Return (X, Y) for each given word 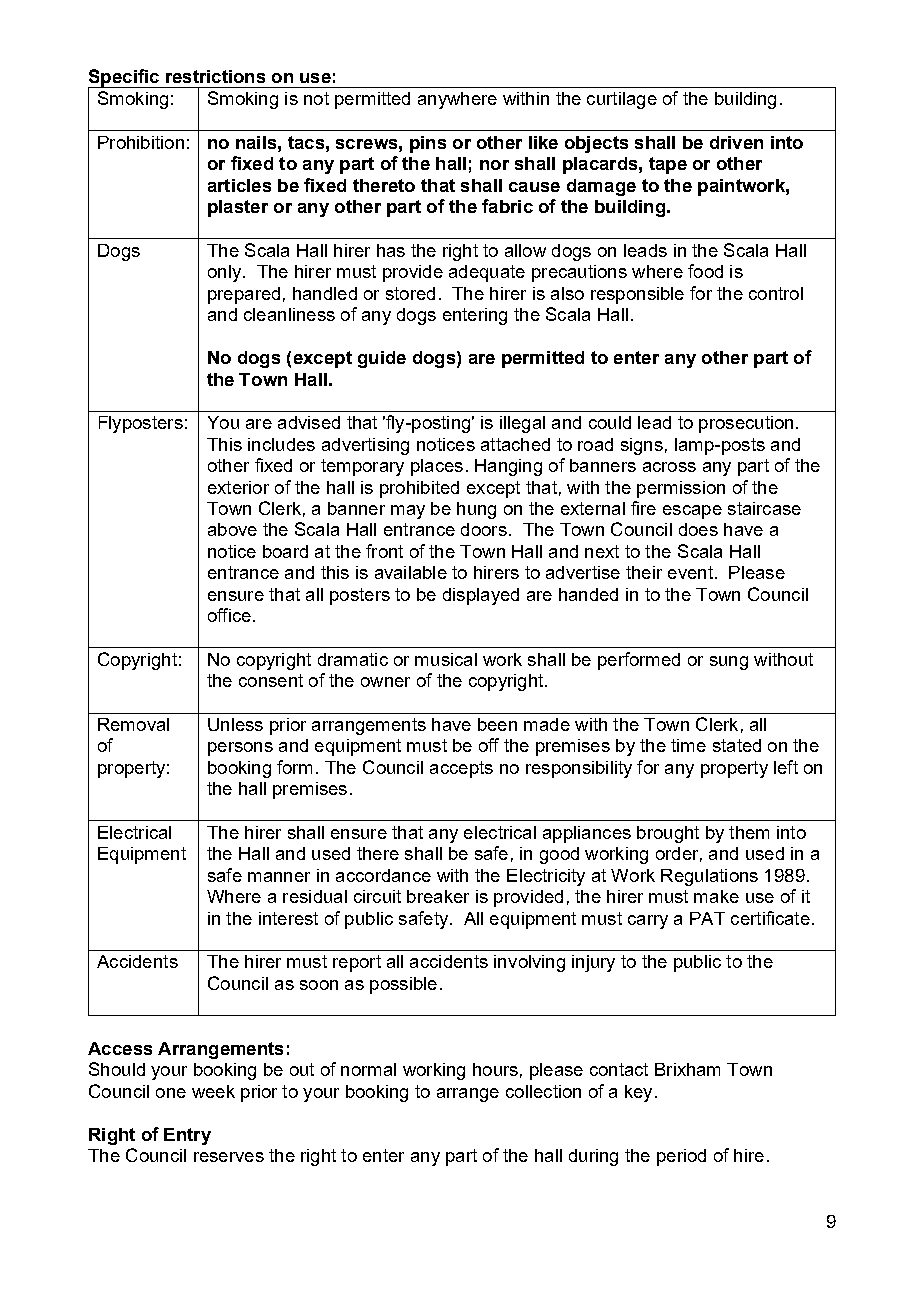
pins (428, 144)
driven (736, 142)
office (229, 615)
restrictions (215, 76)
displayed (481, 596)
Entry (187, 1136)
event (690, 572)
